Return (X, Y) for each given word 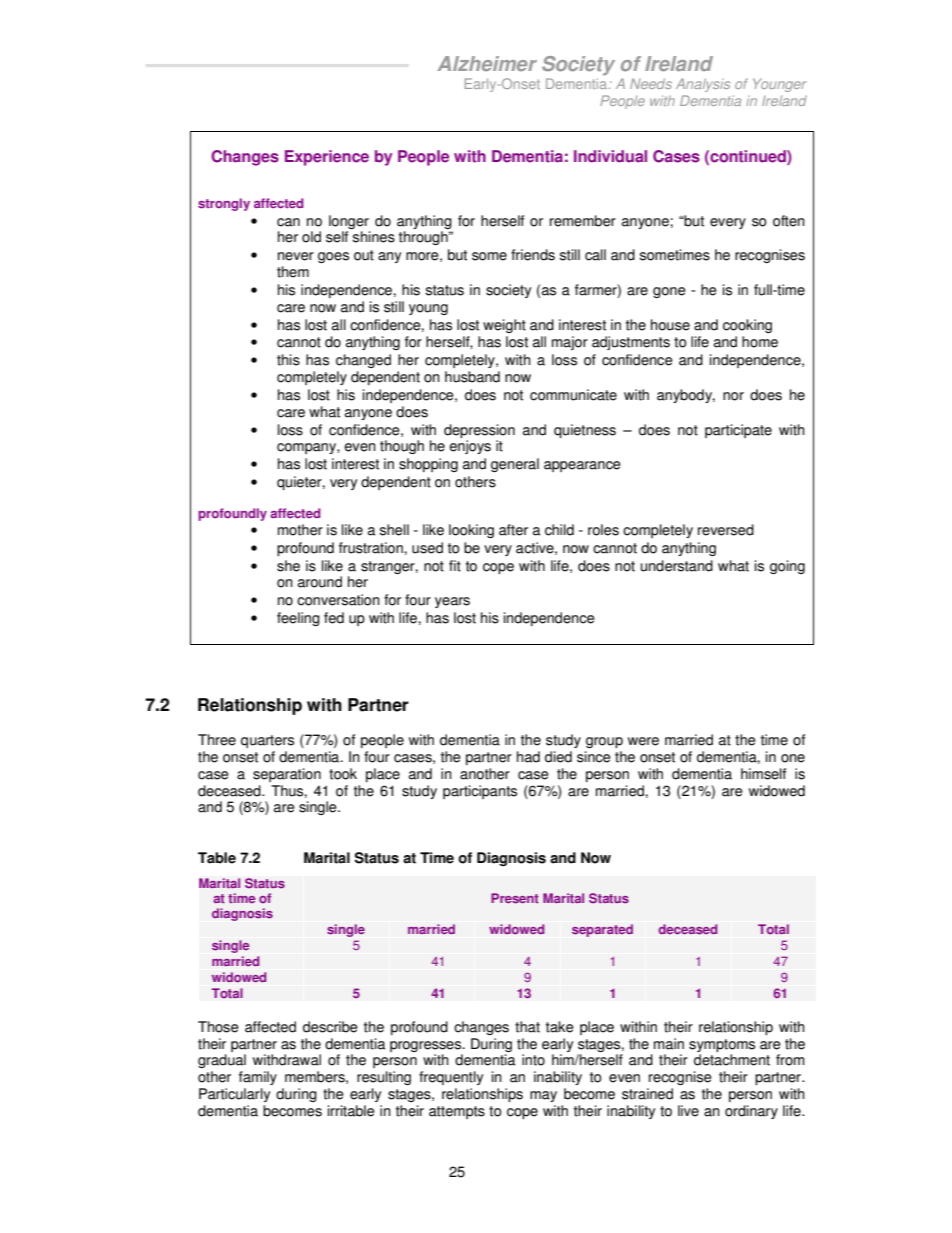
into (533, 1060)
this (288, 360)
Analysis (703, 85)
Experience (327, 158)
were (643, 741)
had (528, 757)
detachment (732, 1060)
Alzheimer (487, 63)
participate (738, 431)
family (258, 1078)
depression (479, 431)
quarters (267, 741)
